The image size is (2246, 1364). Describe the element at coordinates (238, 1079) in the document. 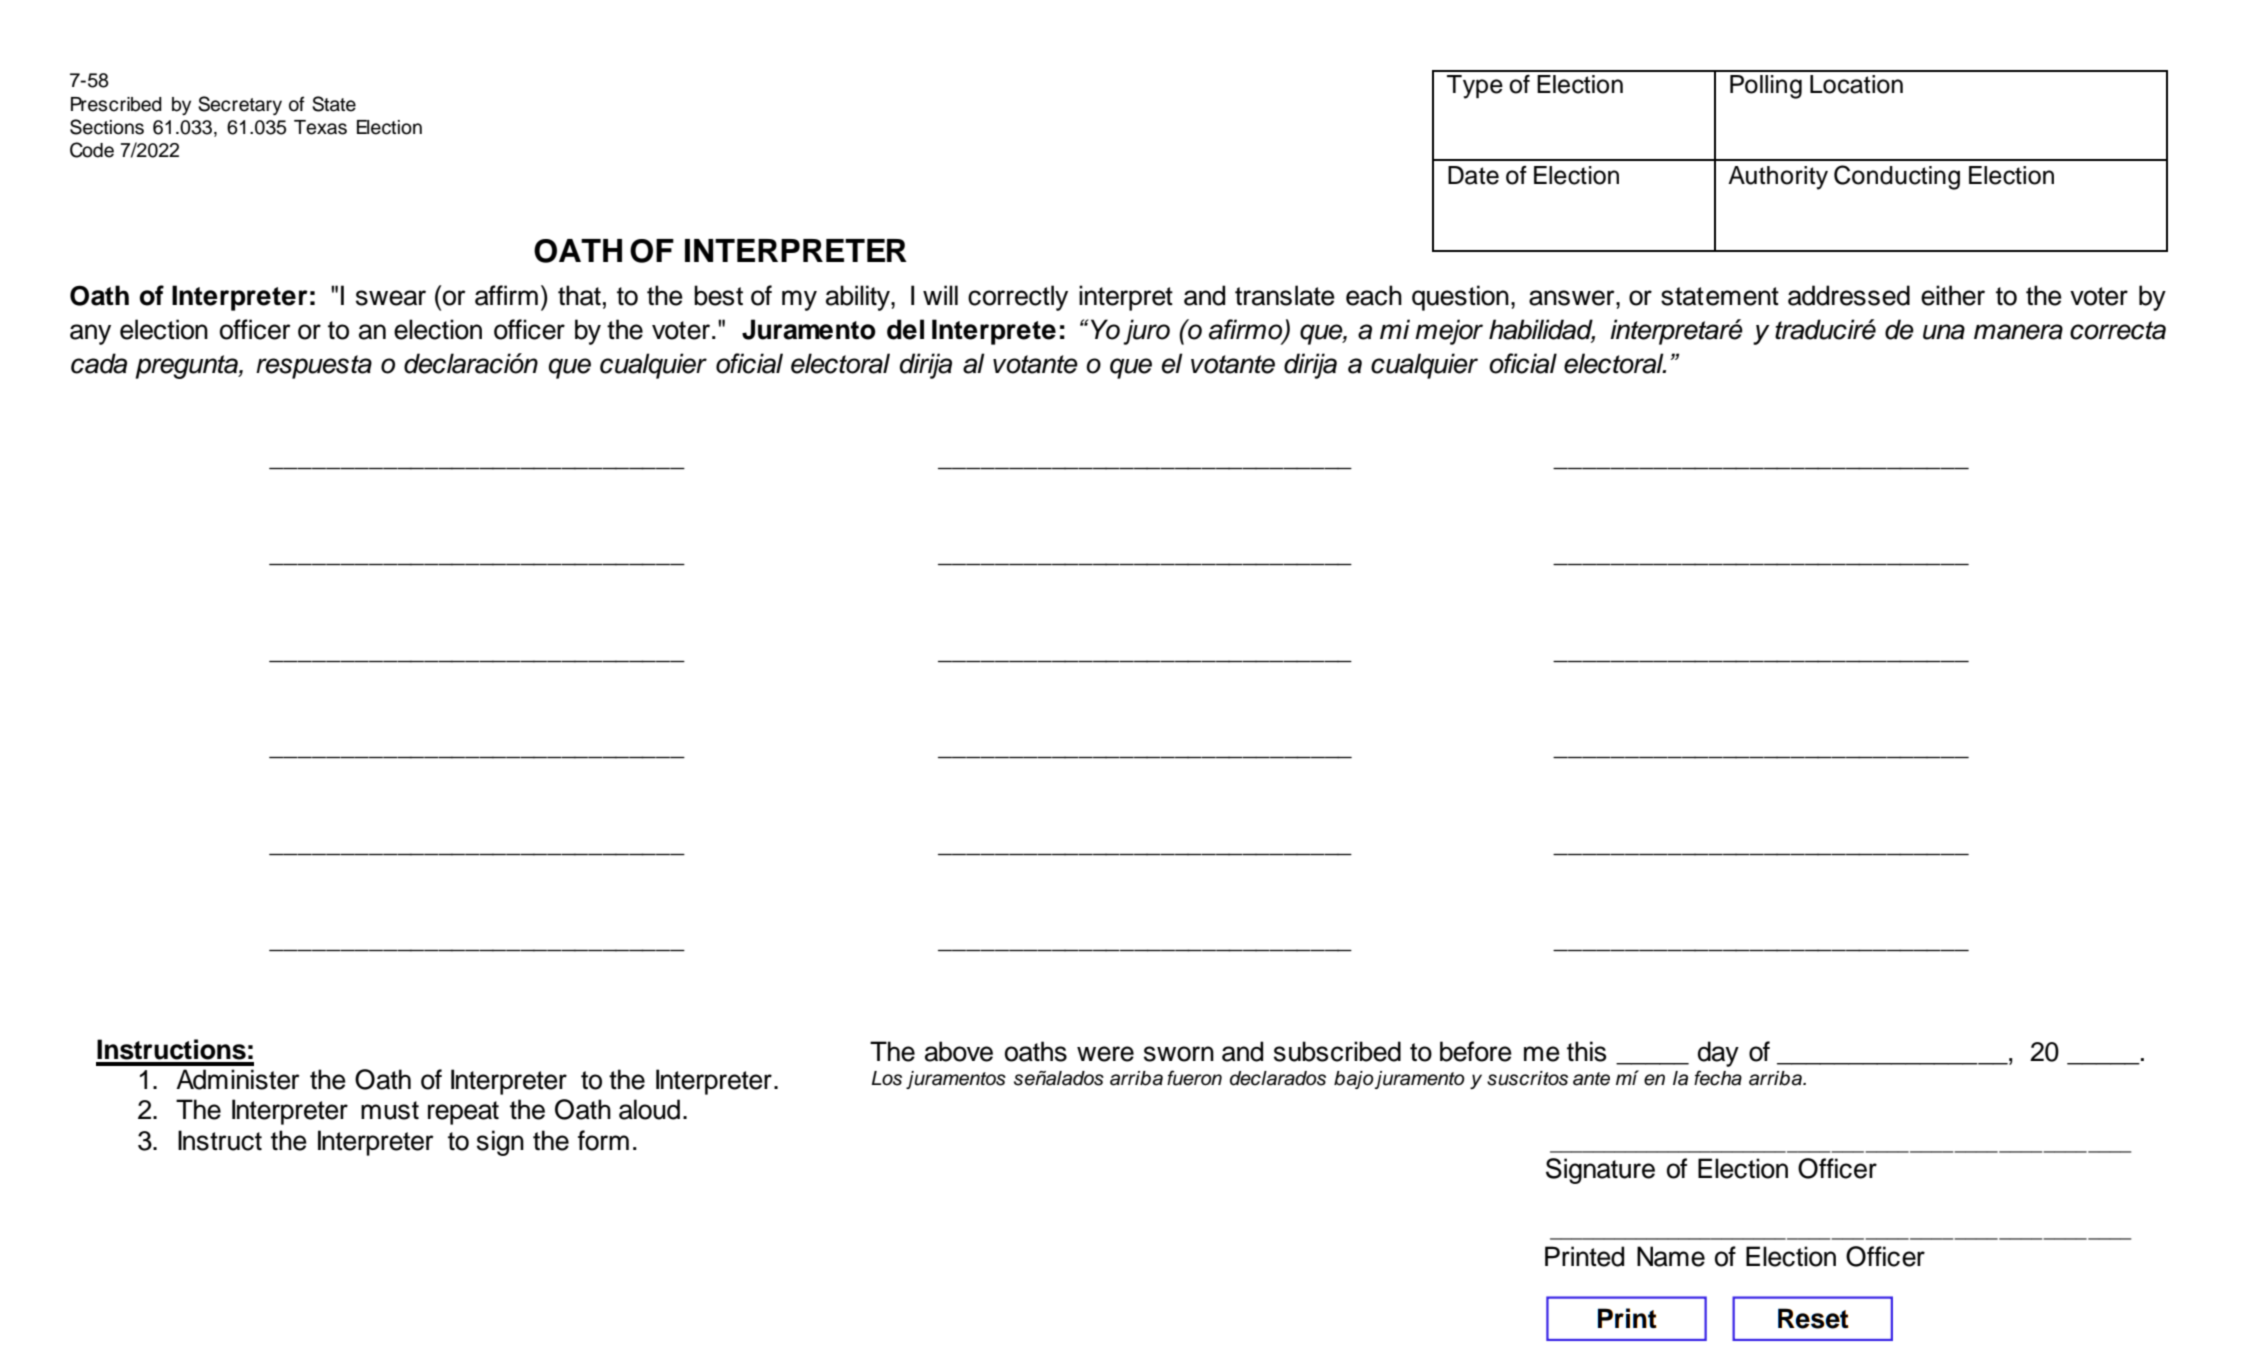

I see `Administer` at that location.
